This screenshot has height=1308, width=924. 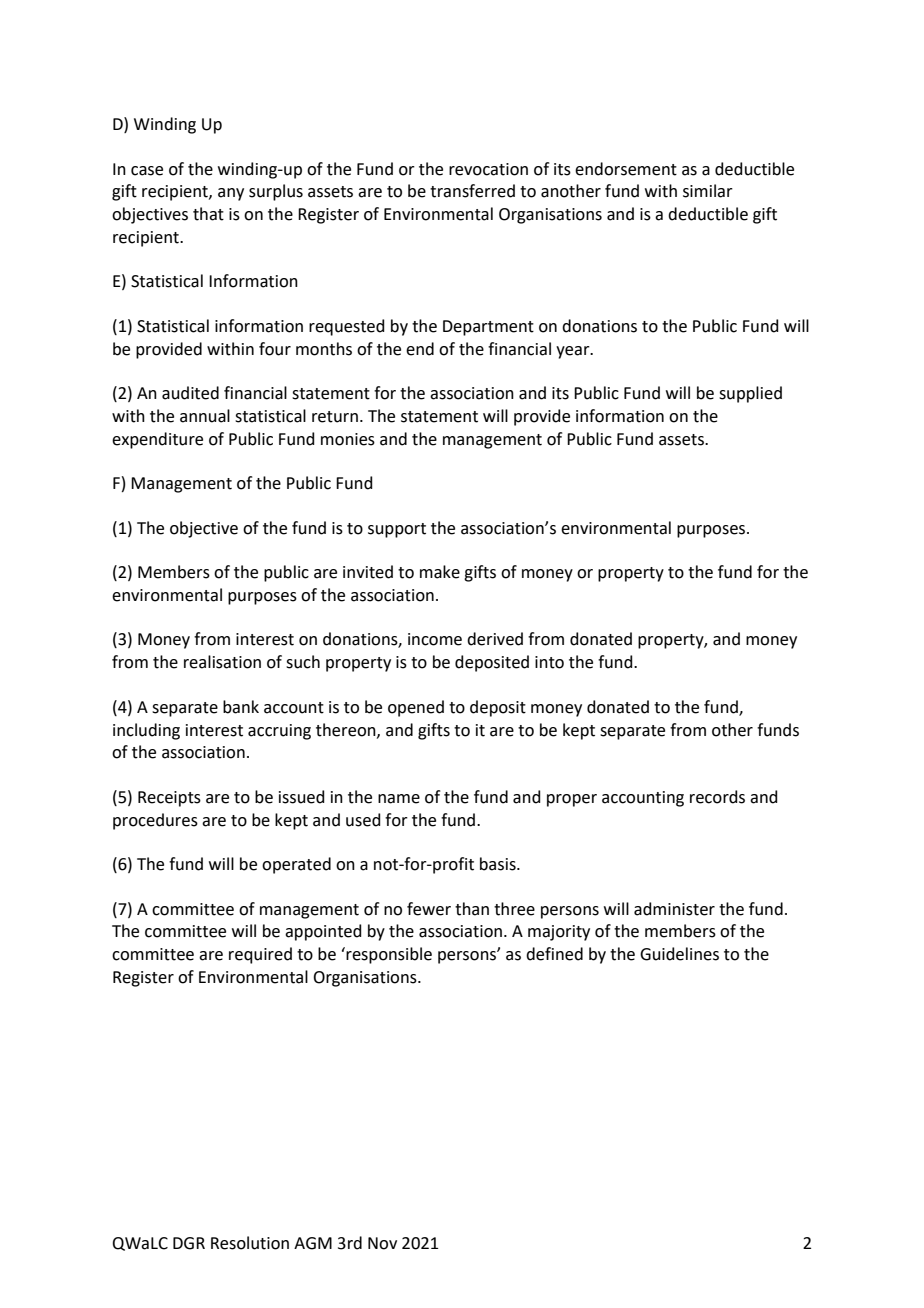 What do you see at coordinates (440, 572) in the screenshot?
I see `make` at bounding box center [440, 572].
